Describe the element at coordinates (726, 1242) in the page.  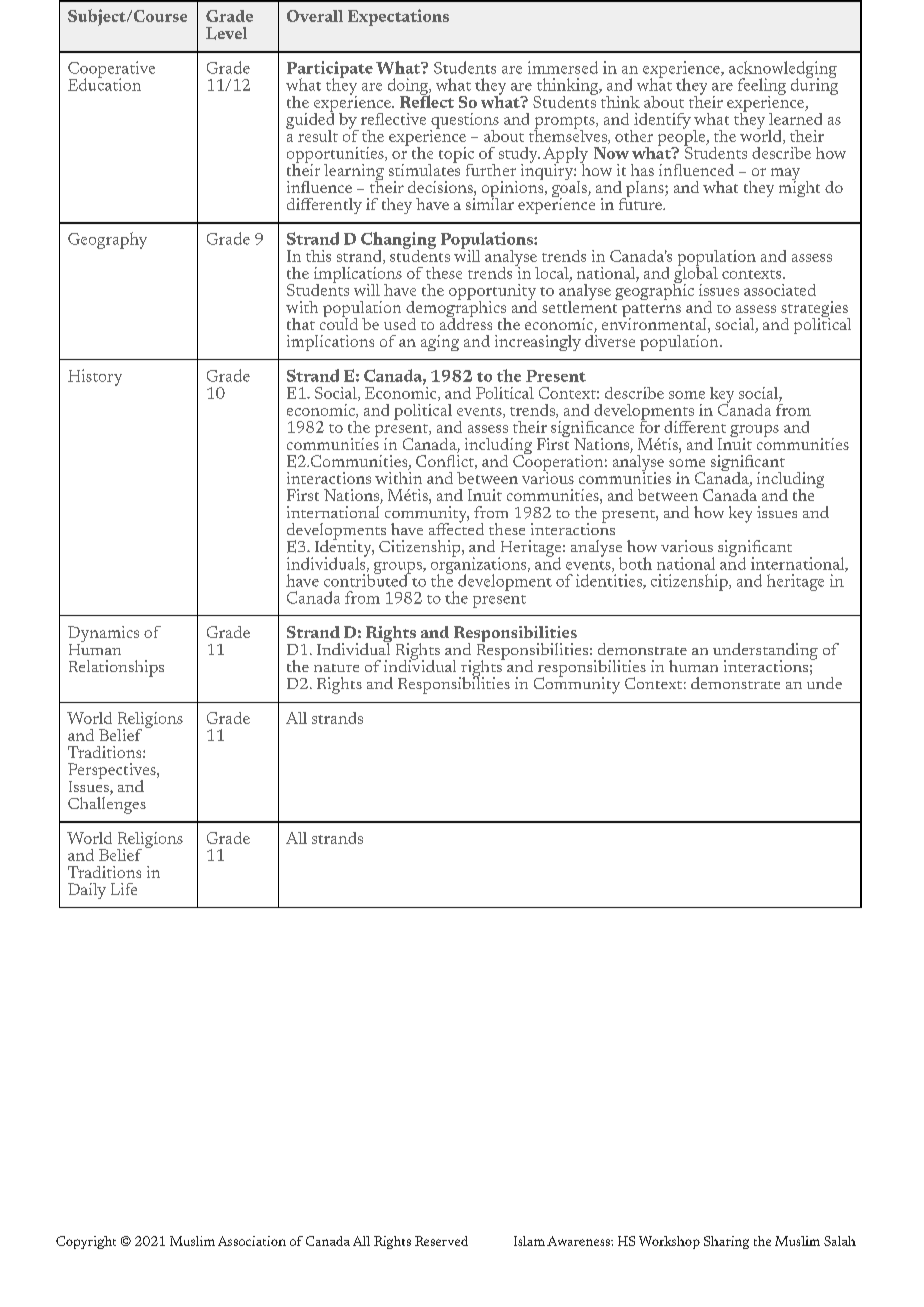
I see `Sharing` at that location.
